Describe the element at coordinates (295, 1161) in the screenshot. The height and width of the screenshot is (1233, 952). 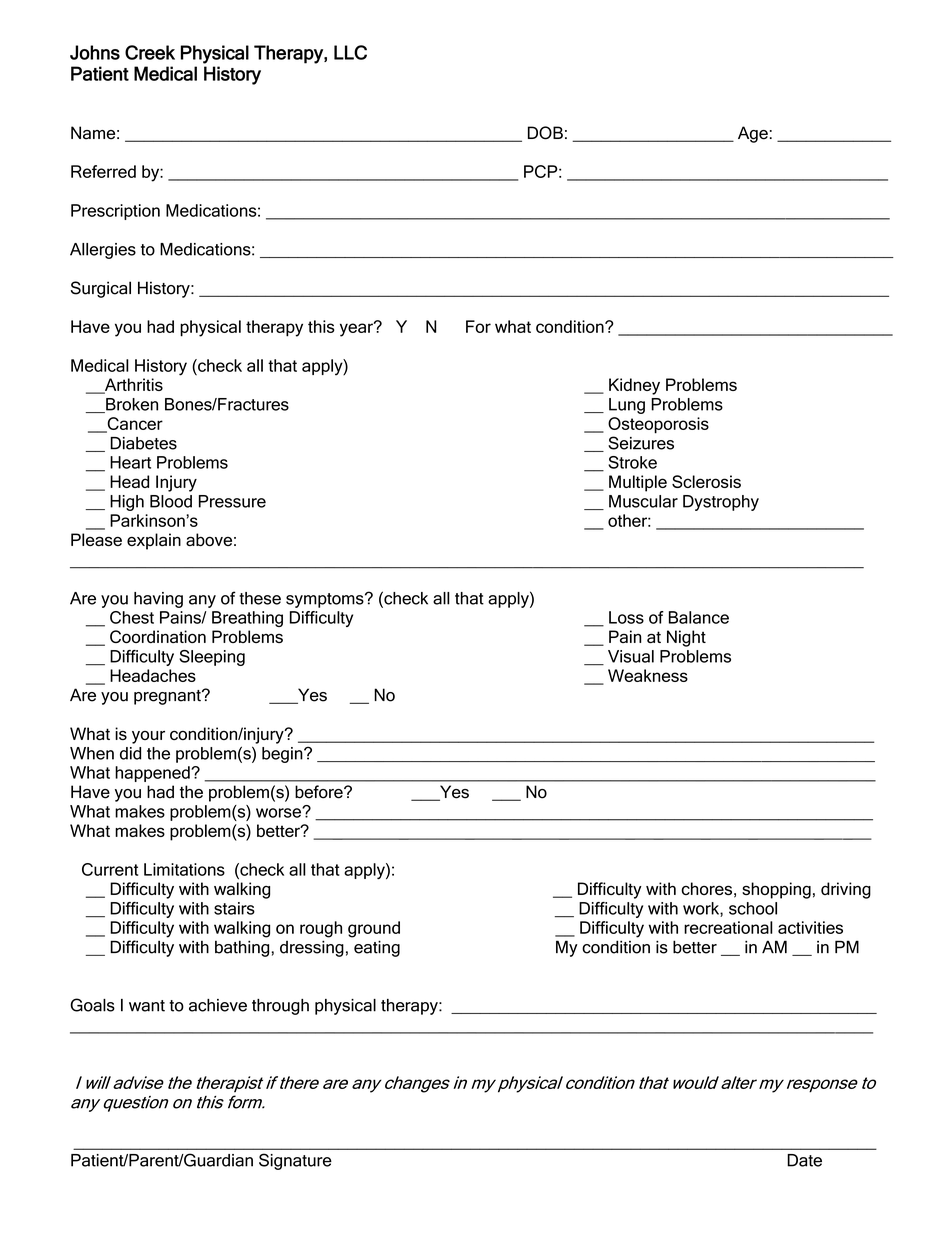
I see `Signature` at that location.
